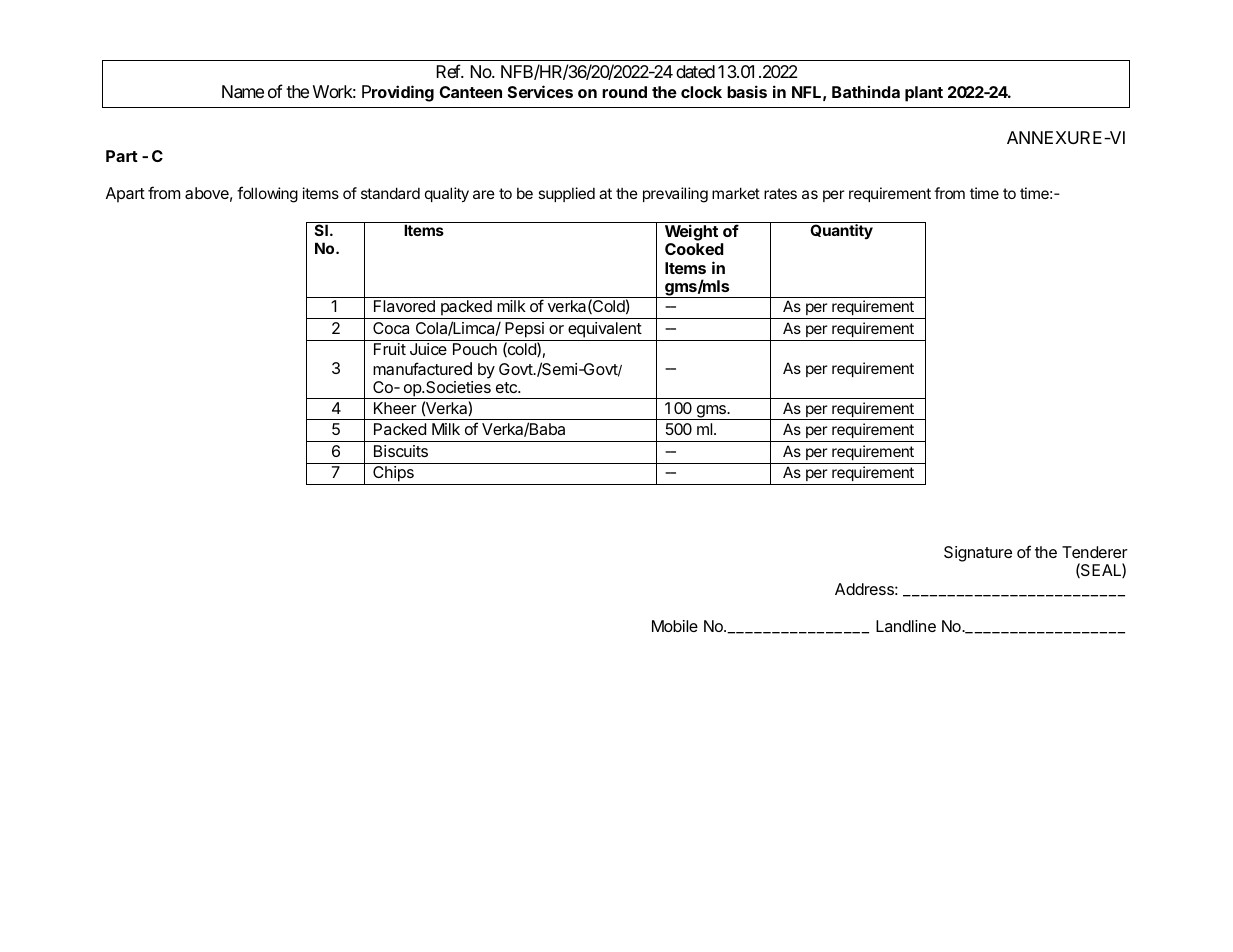  Describe the element at coordinates (906, 626) in the page. I see `Landline` at that location.
